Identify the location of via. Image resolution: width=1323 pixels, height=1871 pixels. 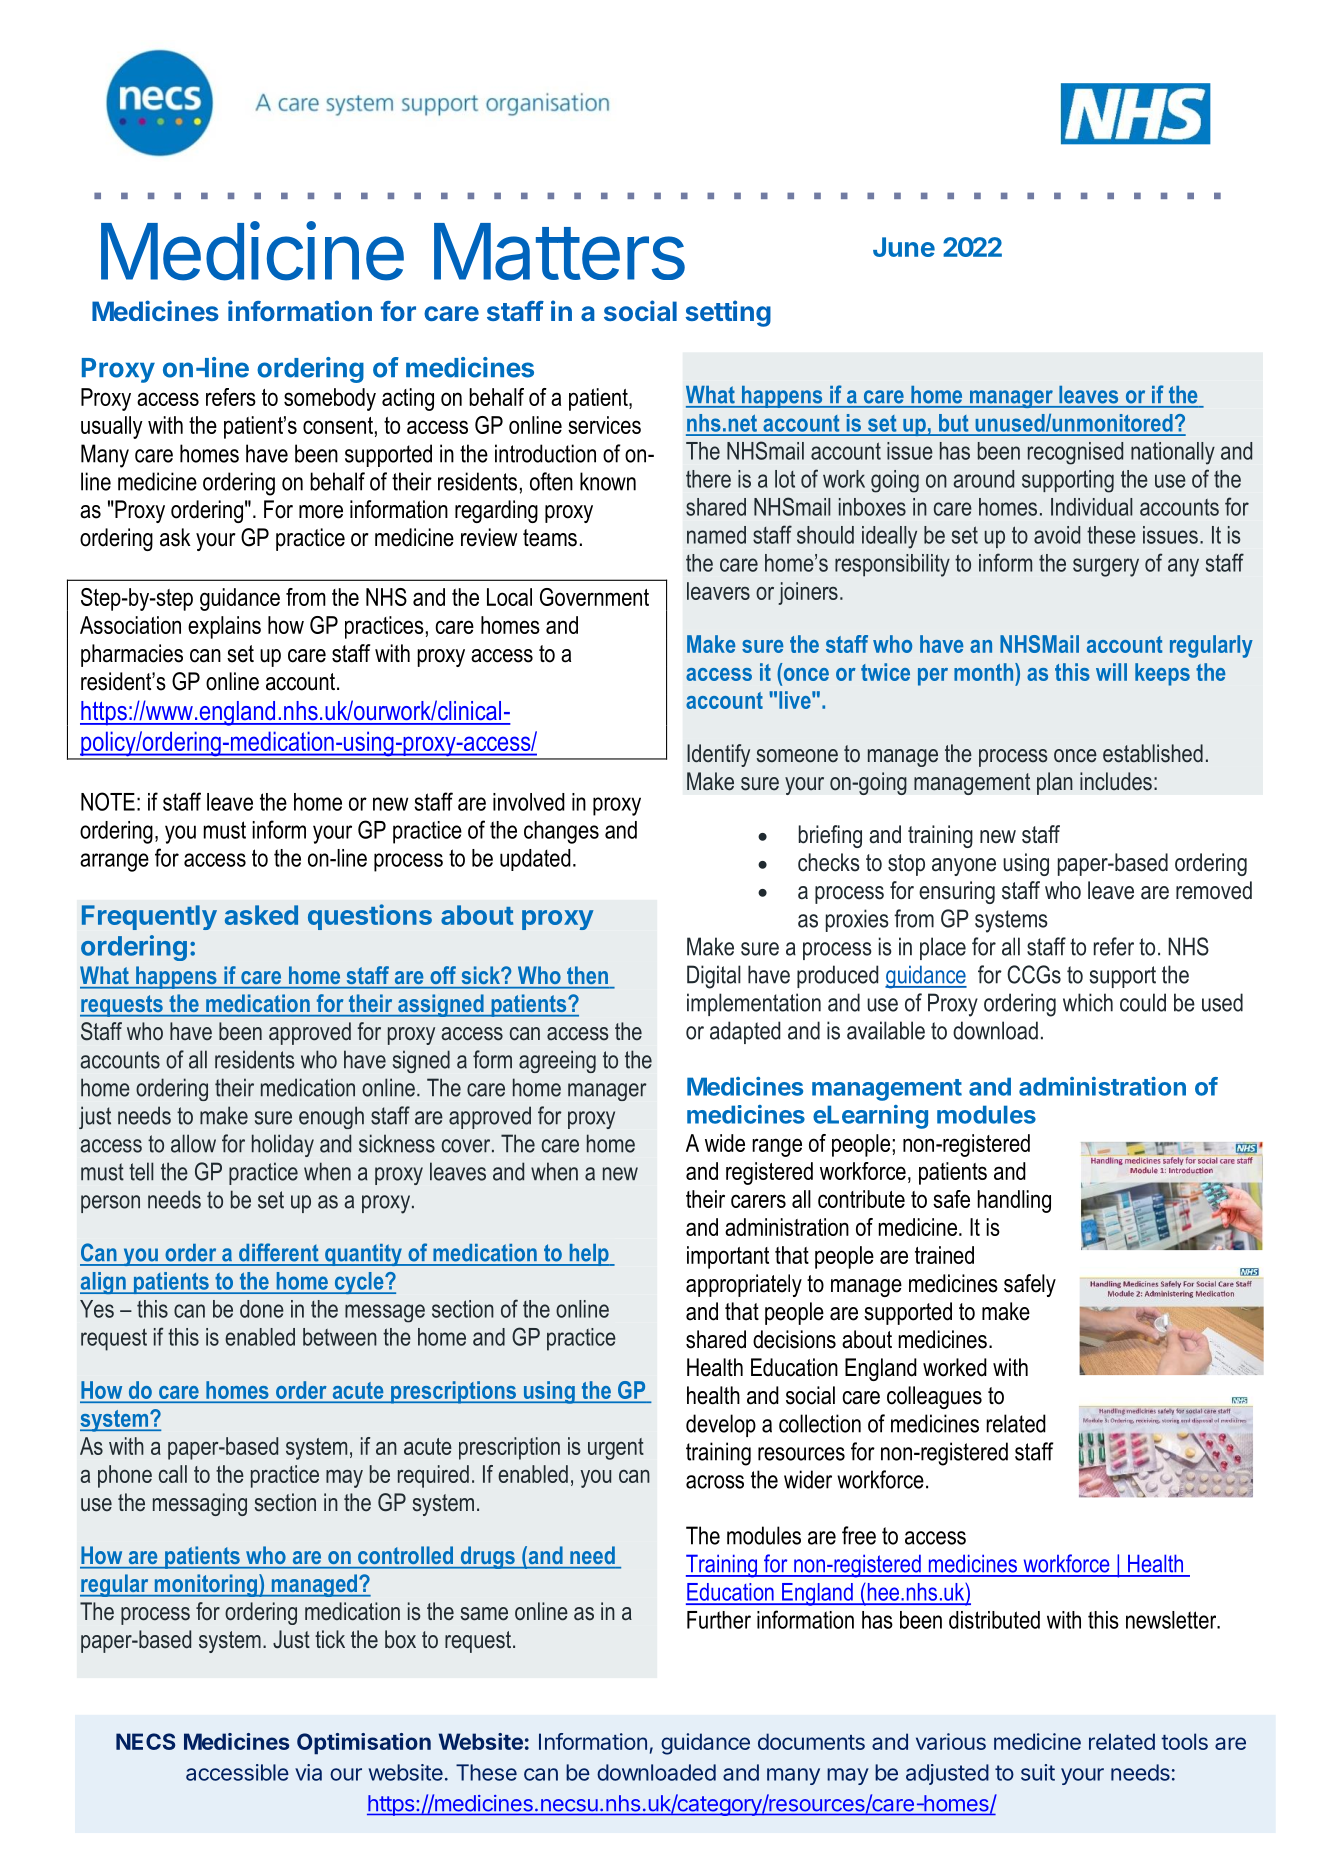
(308, 1772).
